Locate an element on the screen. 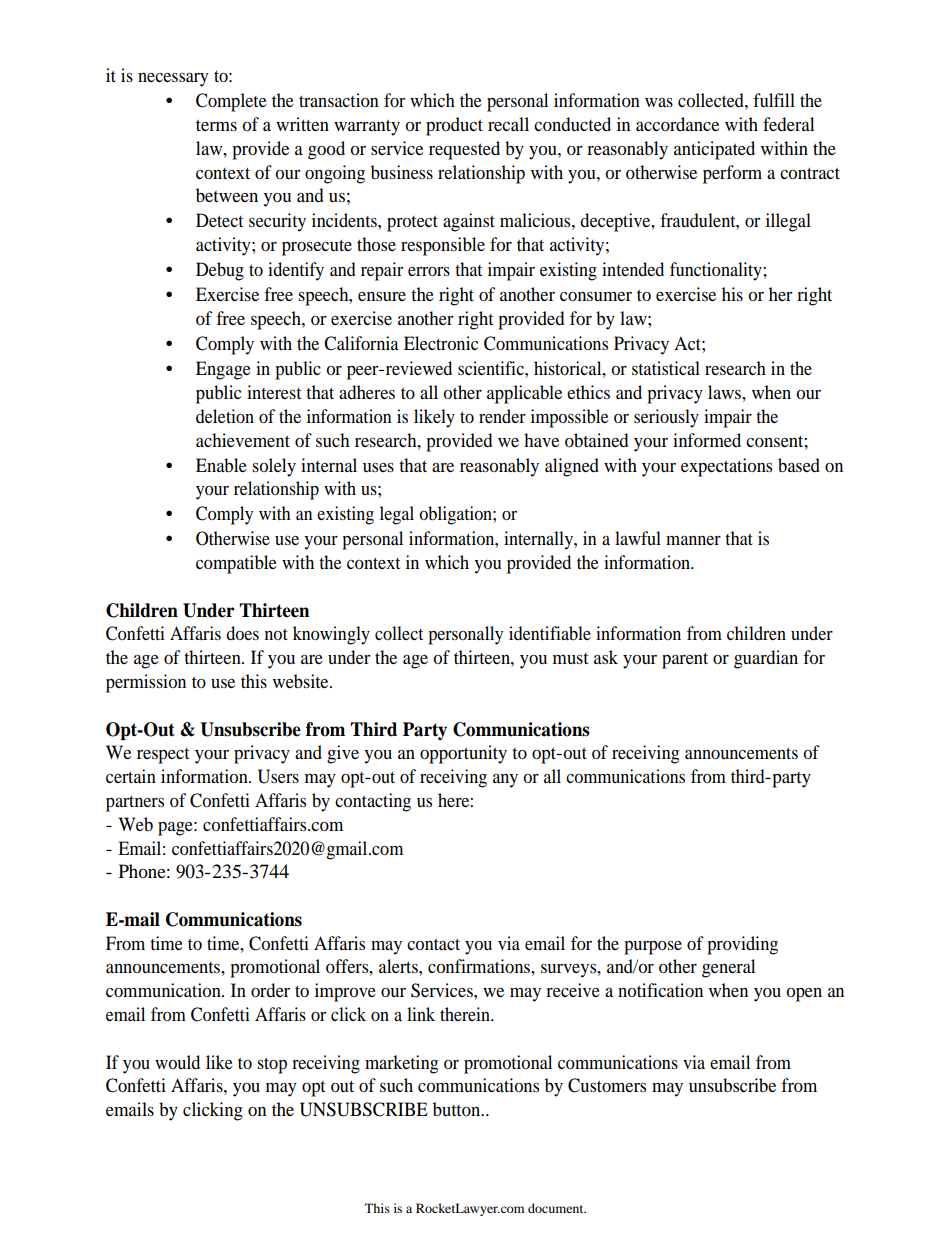  does is located at coordinates (242, 633).
